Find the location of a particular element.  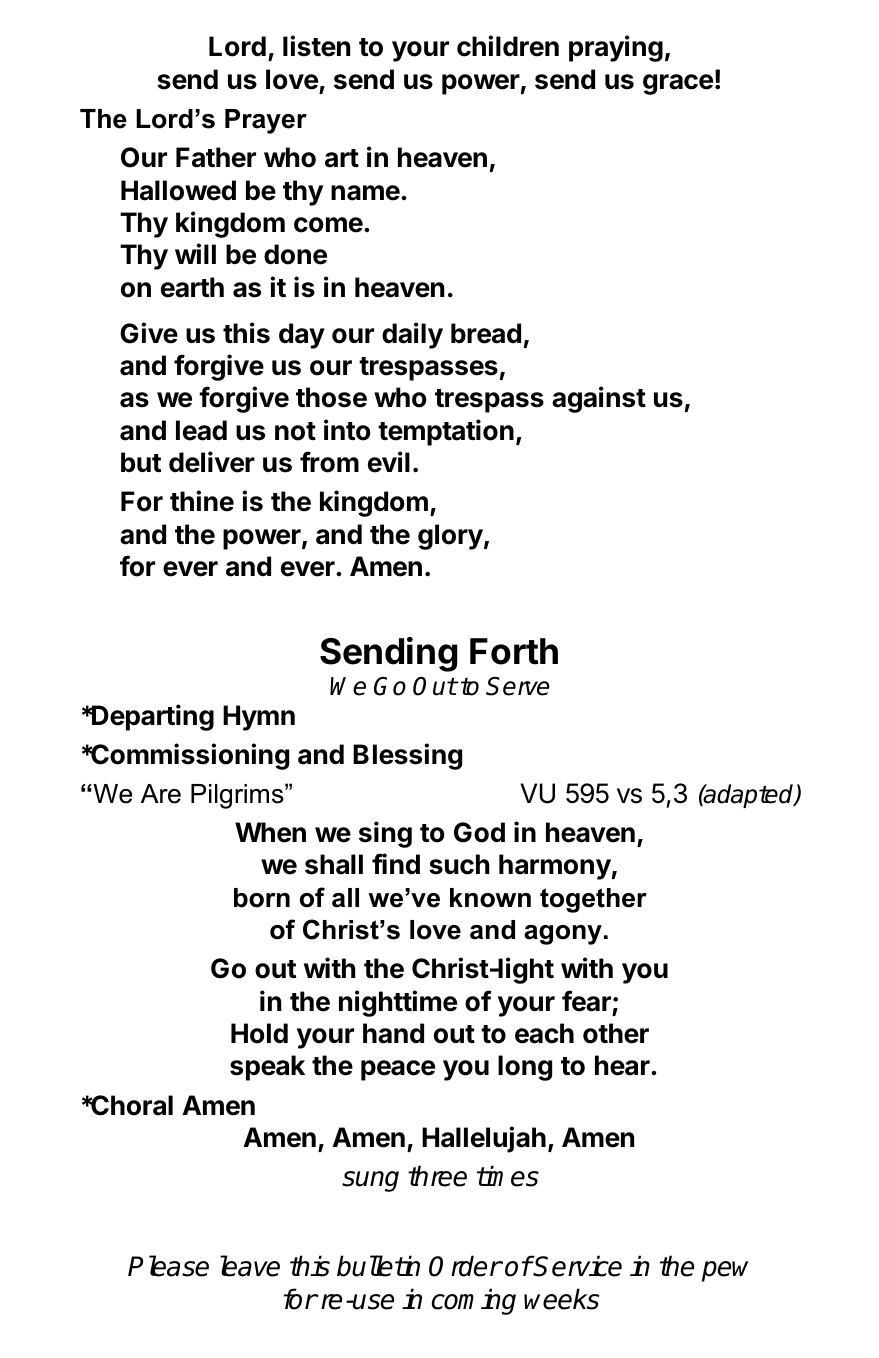

pew is located at coordinates (725, 1271).
